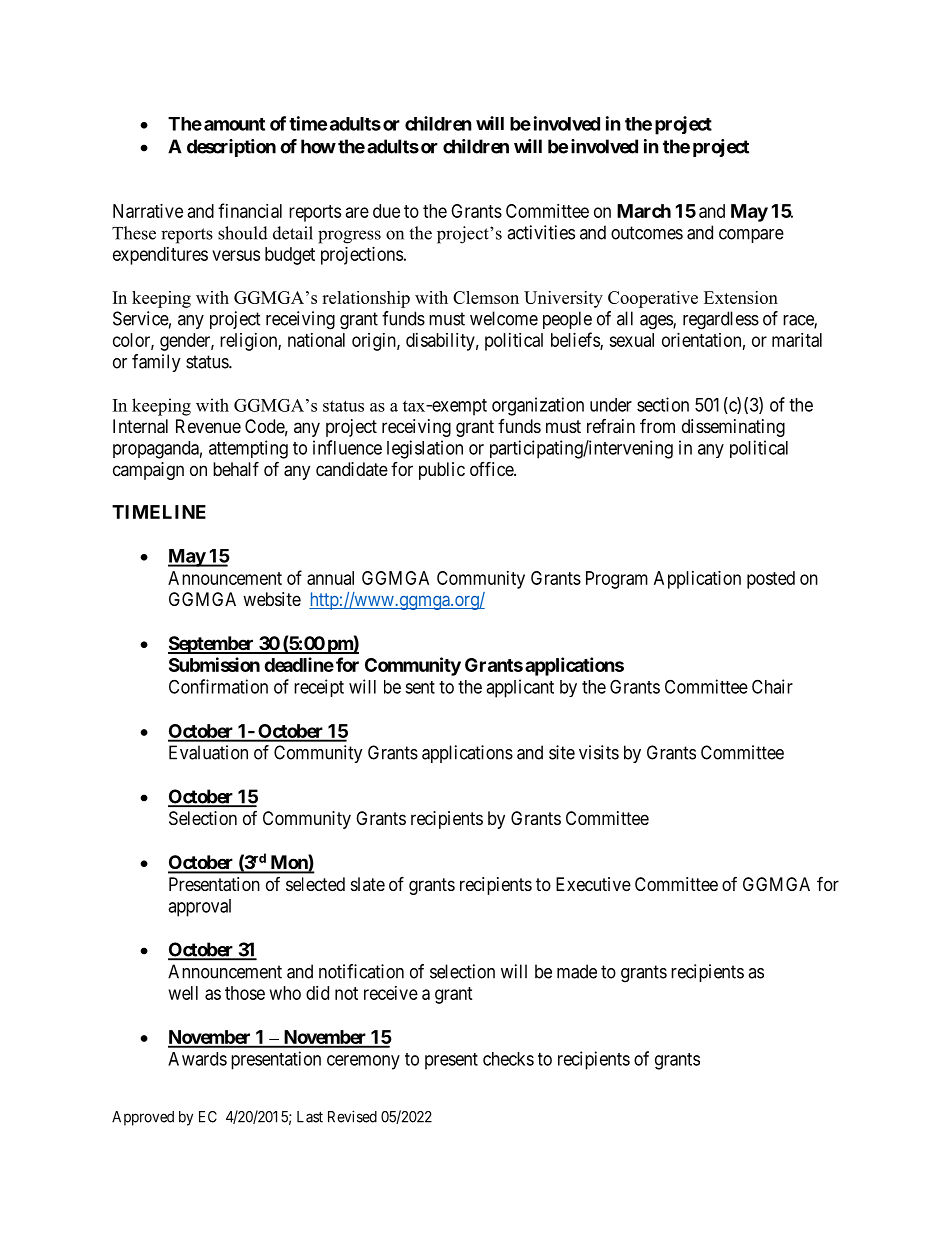 Image resolution: width=952 pixels, height=1233 pixels. What do you see at coordinates (520, 688) in the image?
I see `applicant` at bounding box center [520, 688].
